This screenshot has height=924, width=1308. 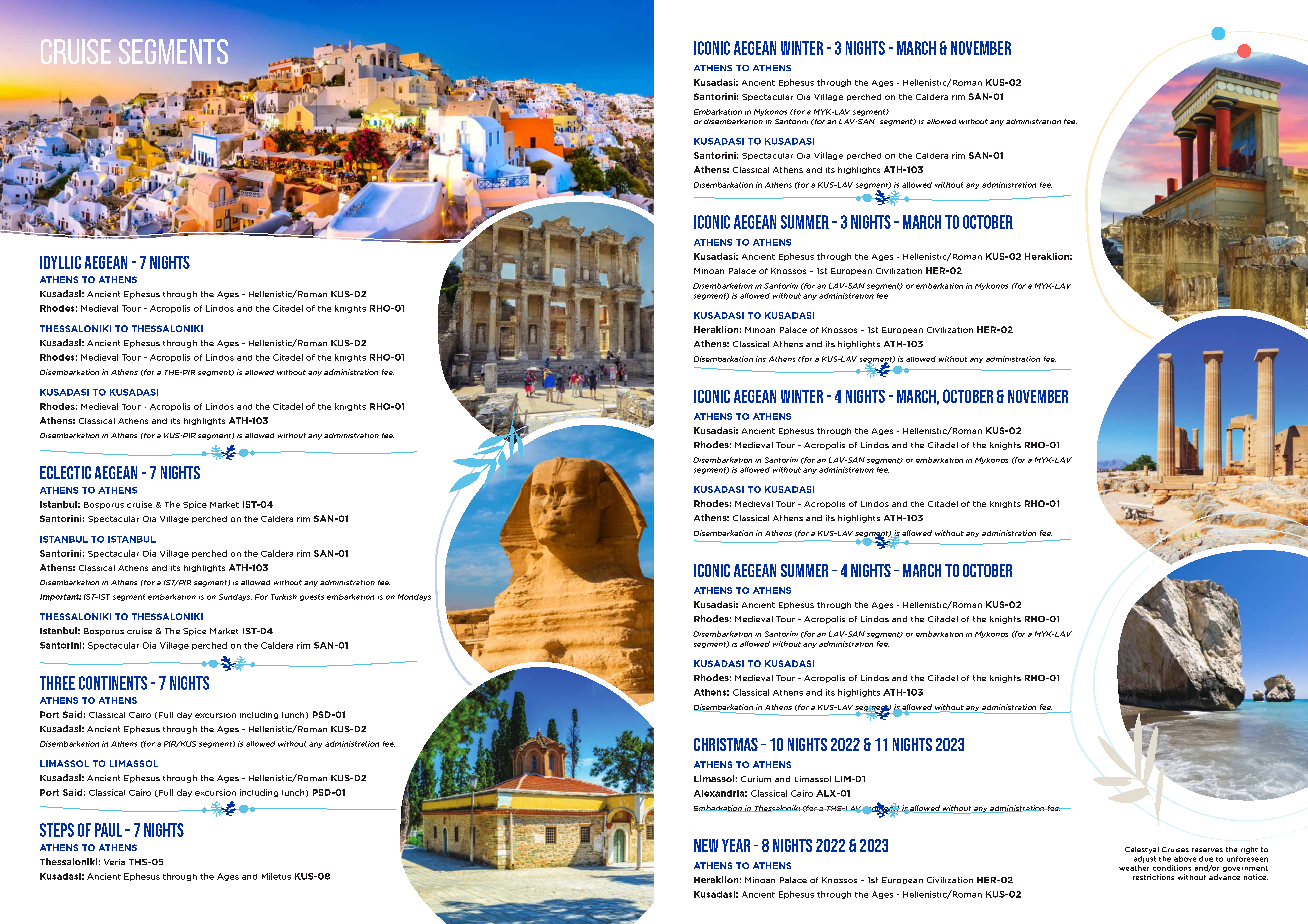 I want to click on YEAR, so click(x=736, y=845).
